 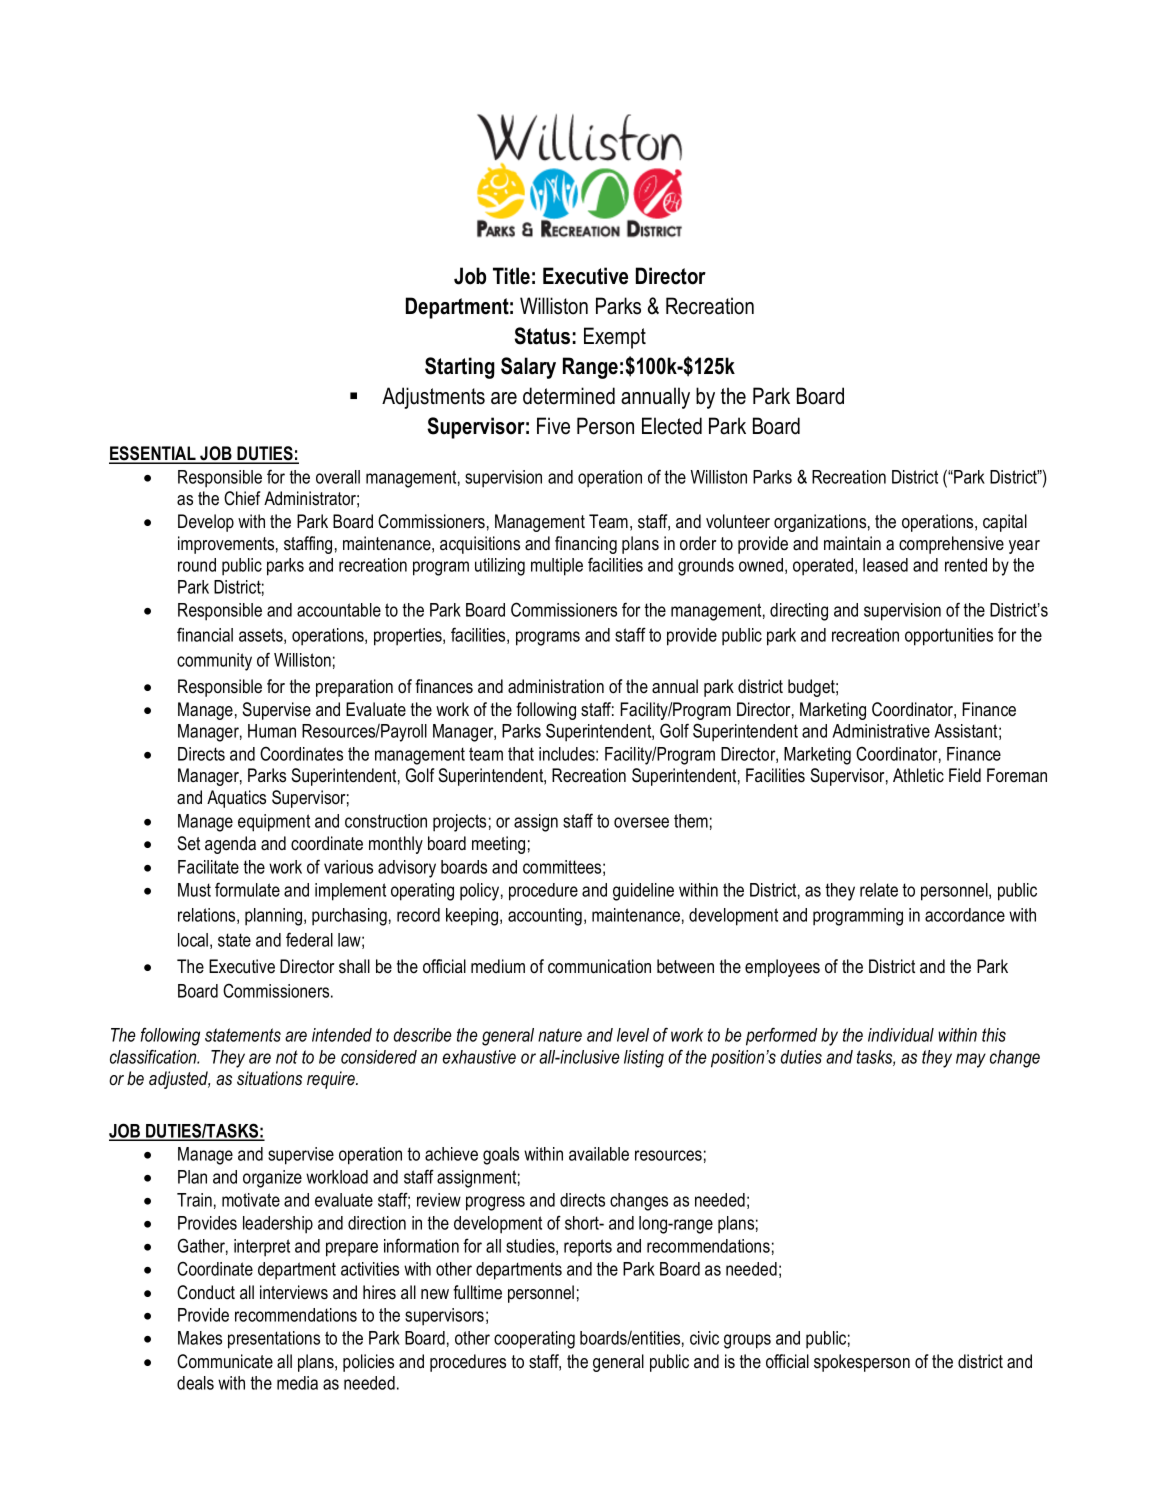 I want to click on presentations, so click(x=274, y=1340).
